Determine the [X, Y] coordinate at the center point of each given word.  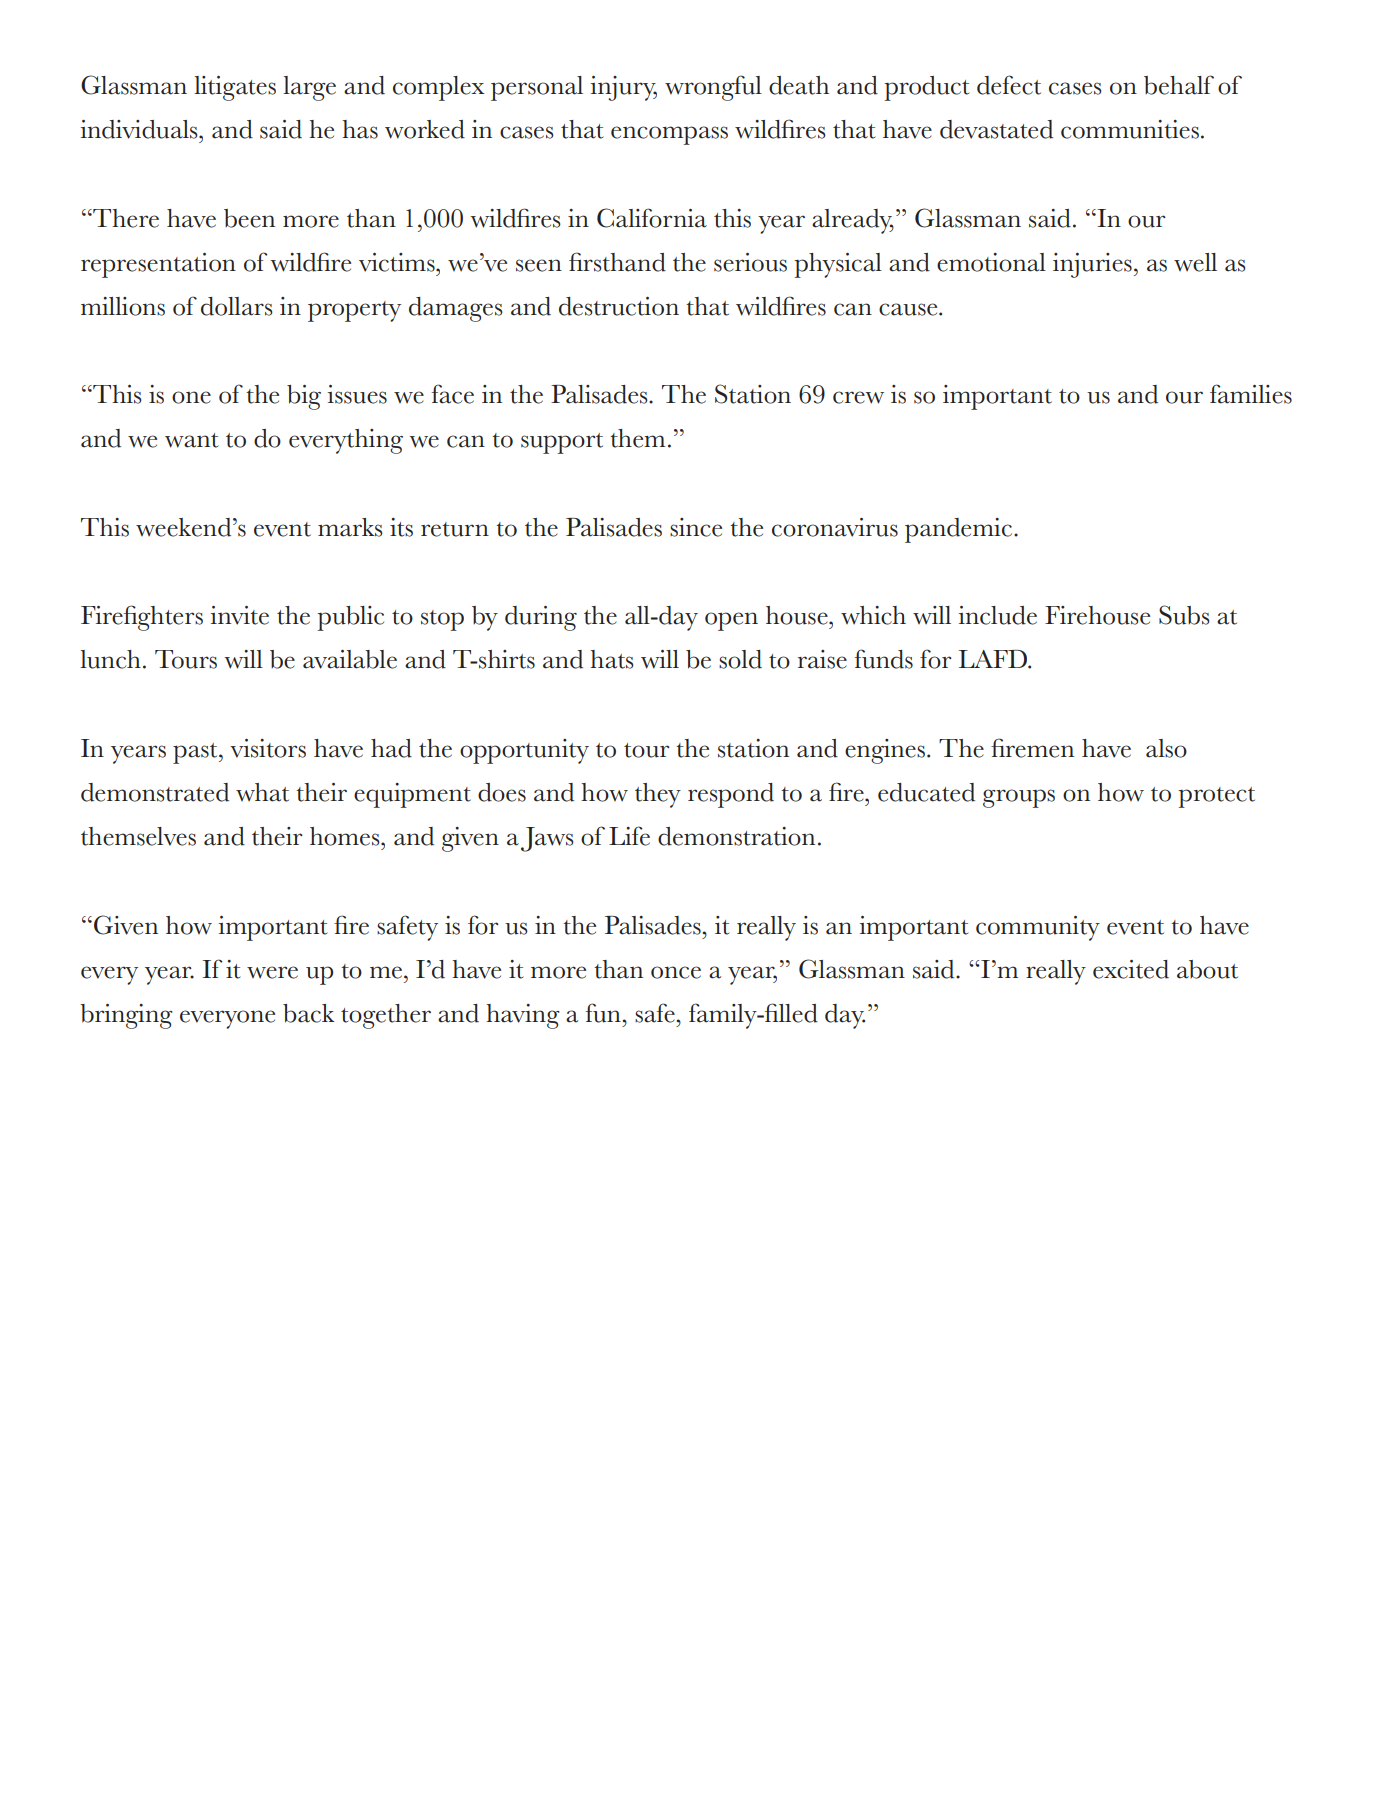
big [304, 397]
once [676, 972]
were [272, 972]
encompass [669, 135]
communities [1130, 129]
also [1166, 748]
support [562, 443]
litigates [235, 88]
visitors [268, 748]
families [1251, 394]
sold [740, 659]
